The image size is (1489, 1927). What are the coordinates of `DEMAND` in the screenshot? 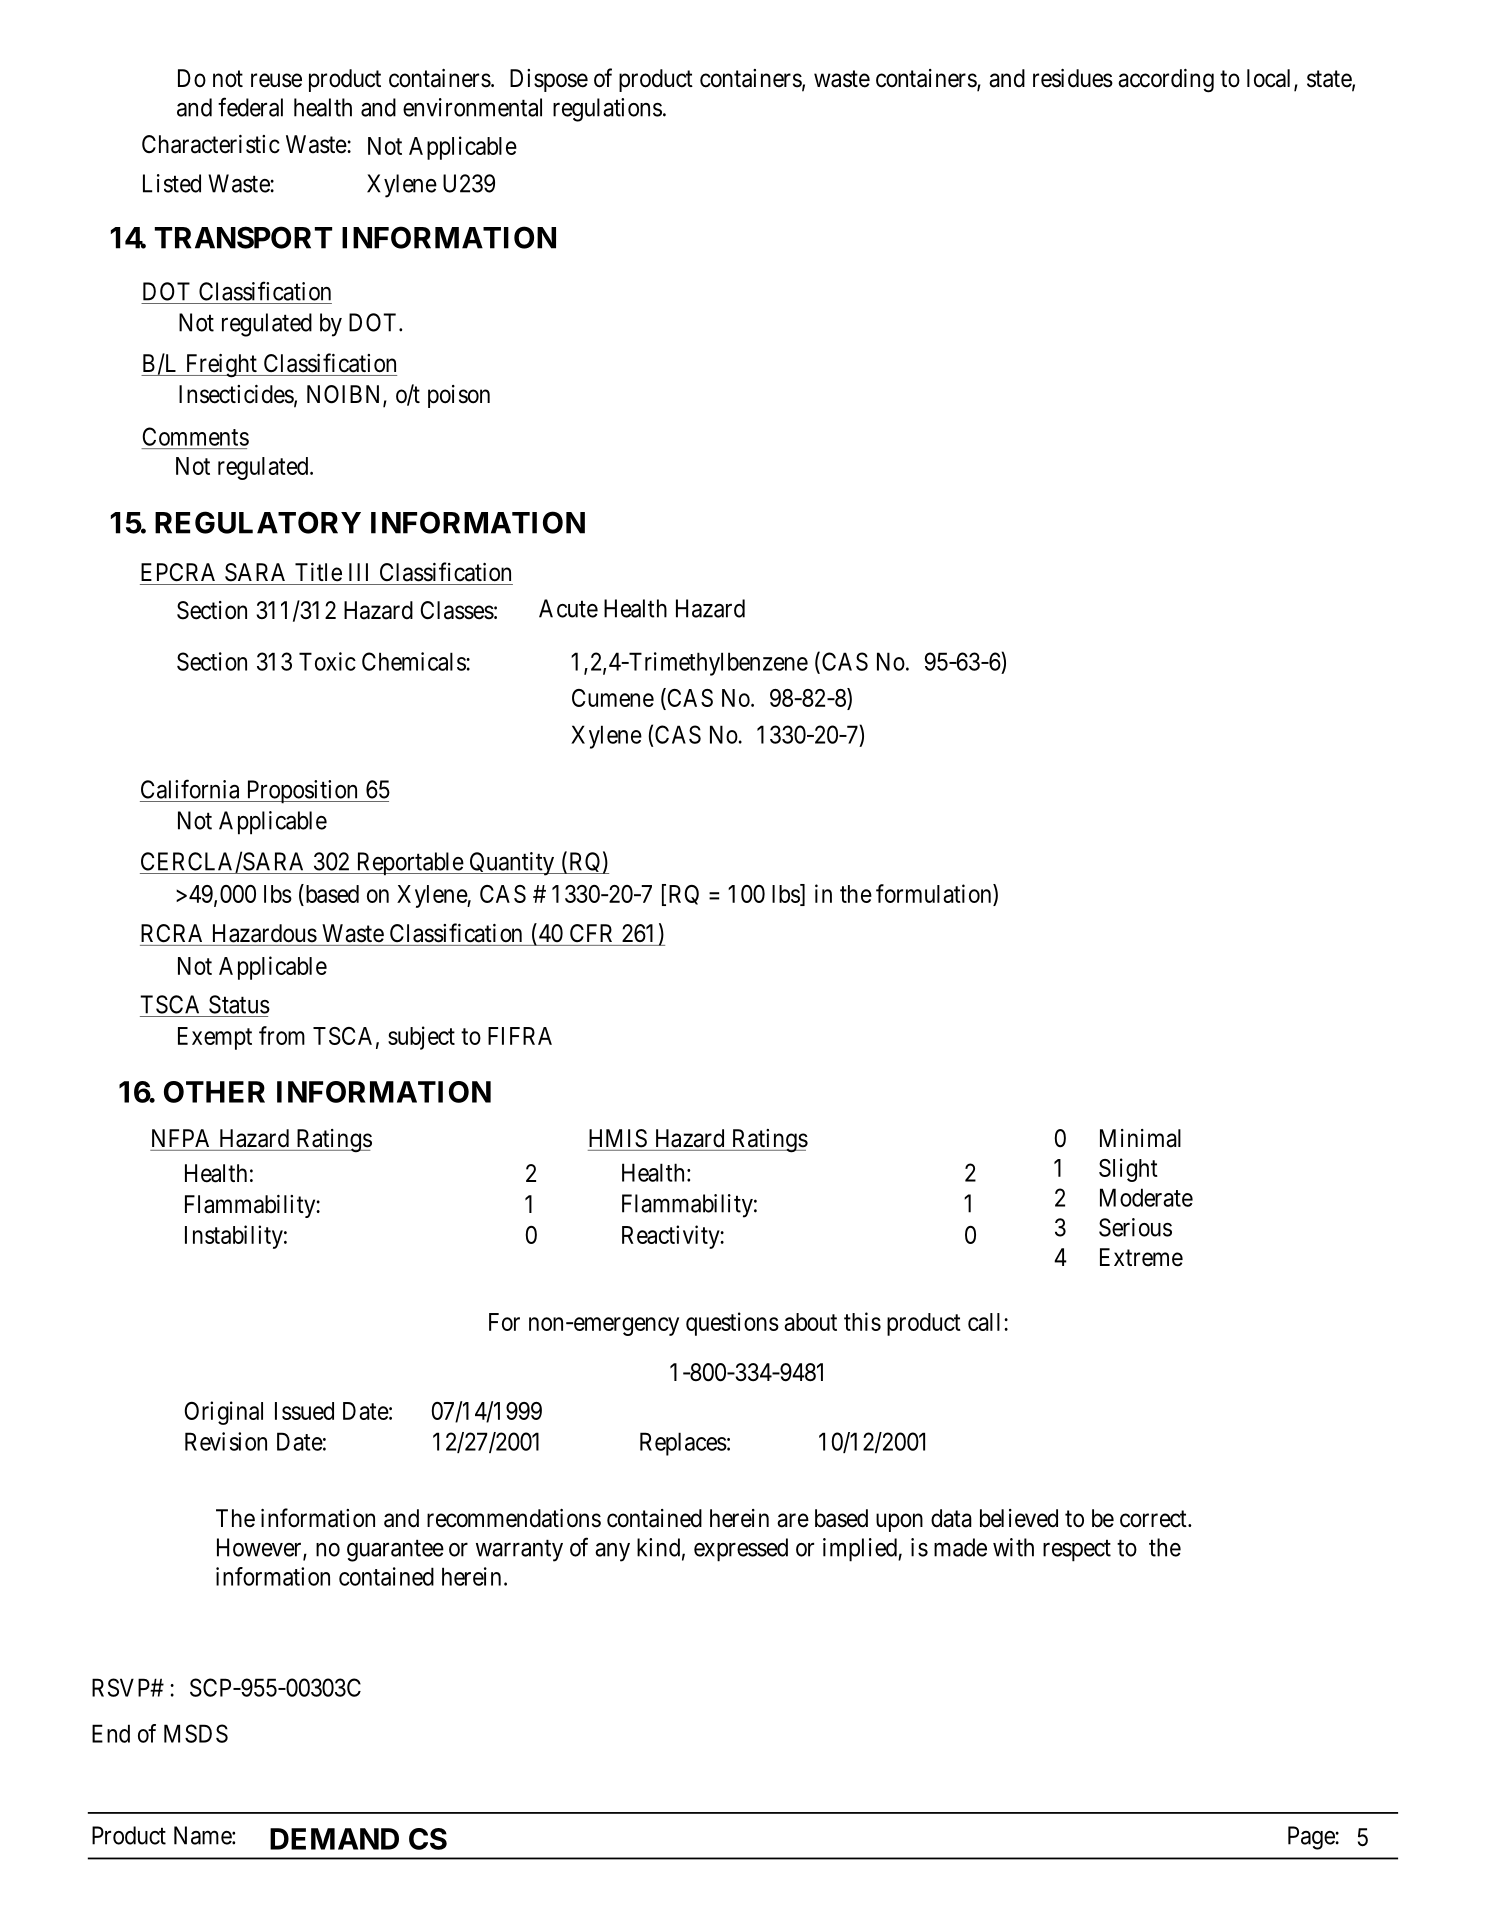 It's located at (334, 1839).
